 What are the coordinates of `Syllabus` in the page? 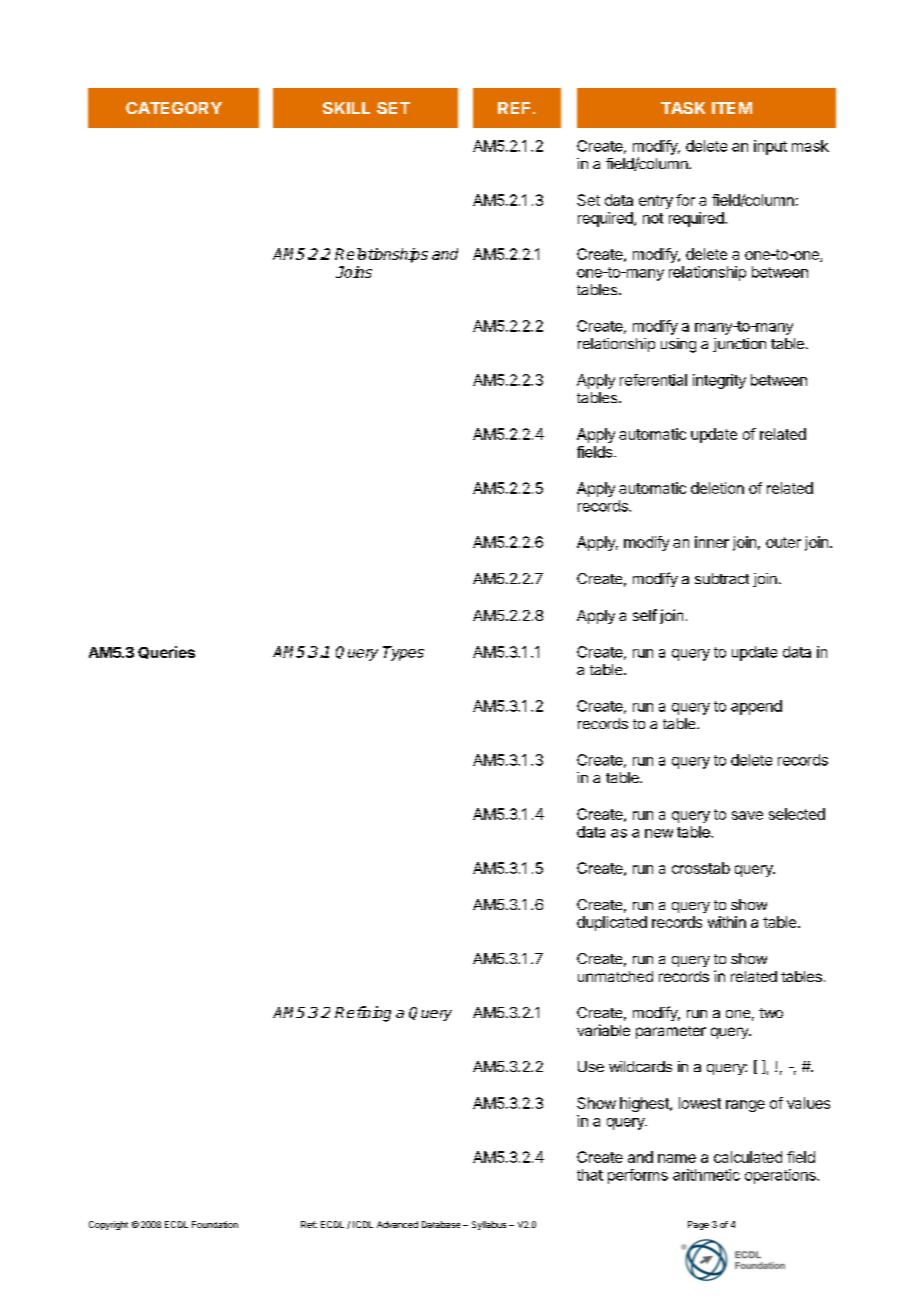 It's located at (489, 1225).
